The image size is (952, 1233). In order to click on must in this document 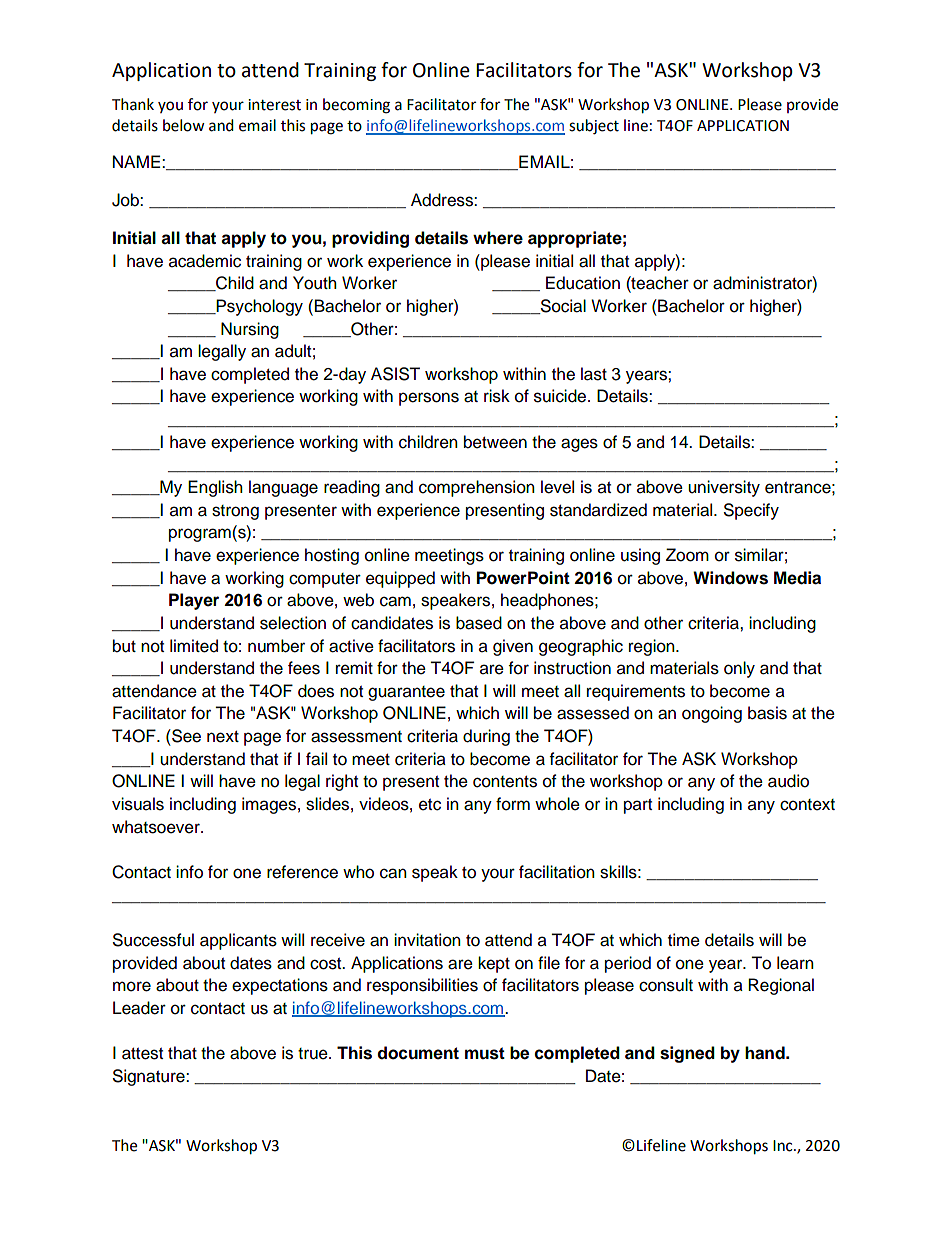, I will do `click(485, 1053)`.
